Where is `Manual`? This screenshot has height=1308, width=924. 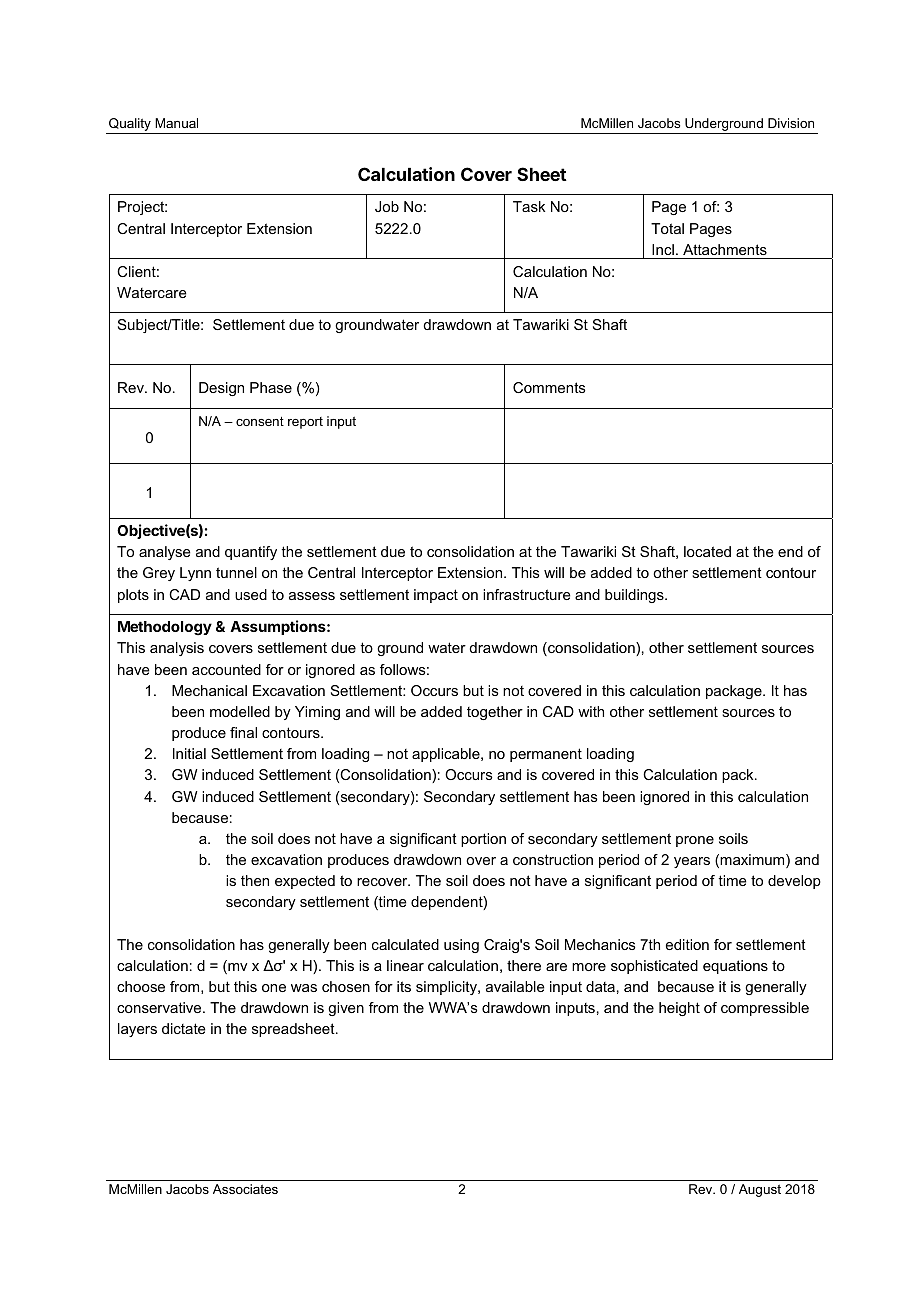 Manual is located at coordinates (176, 123).
